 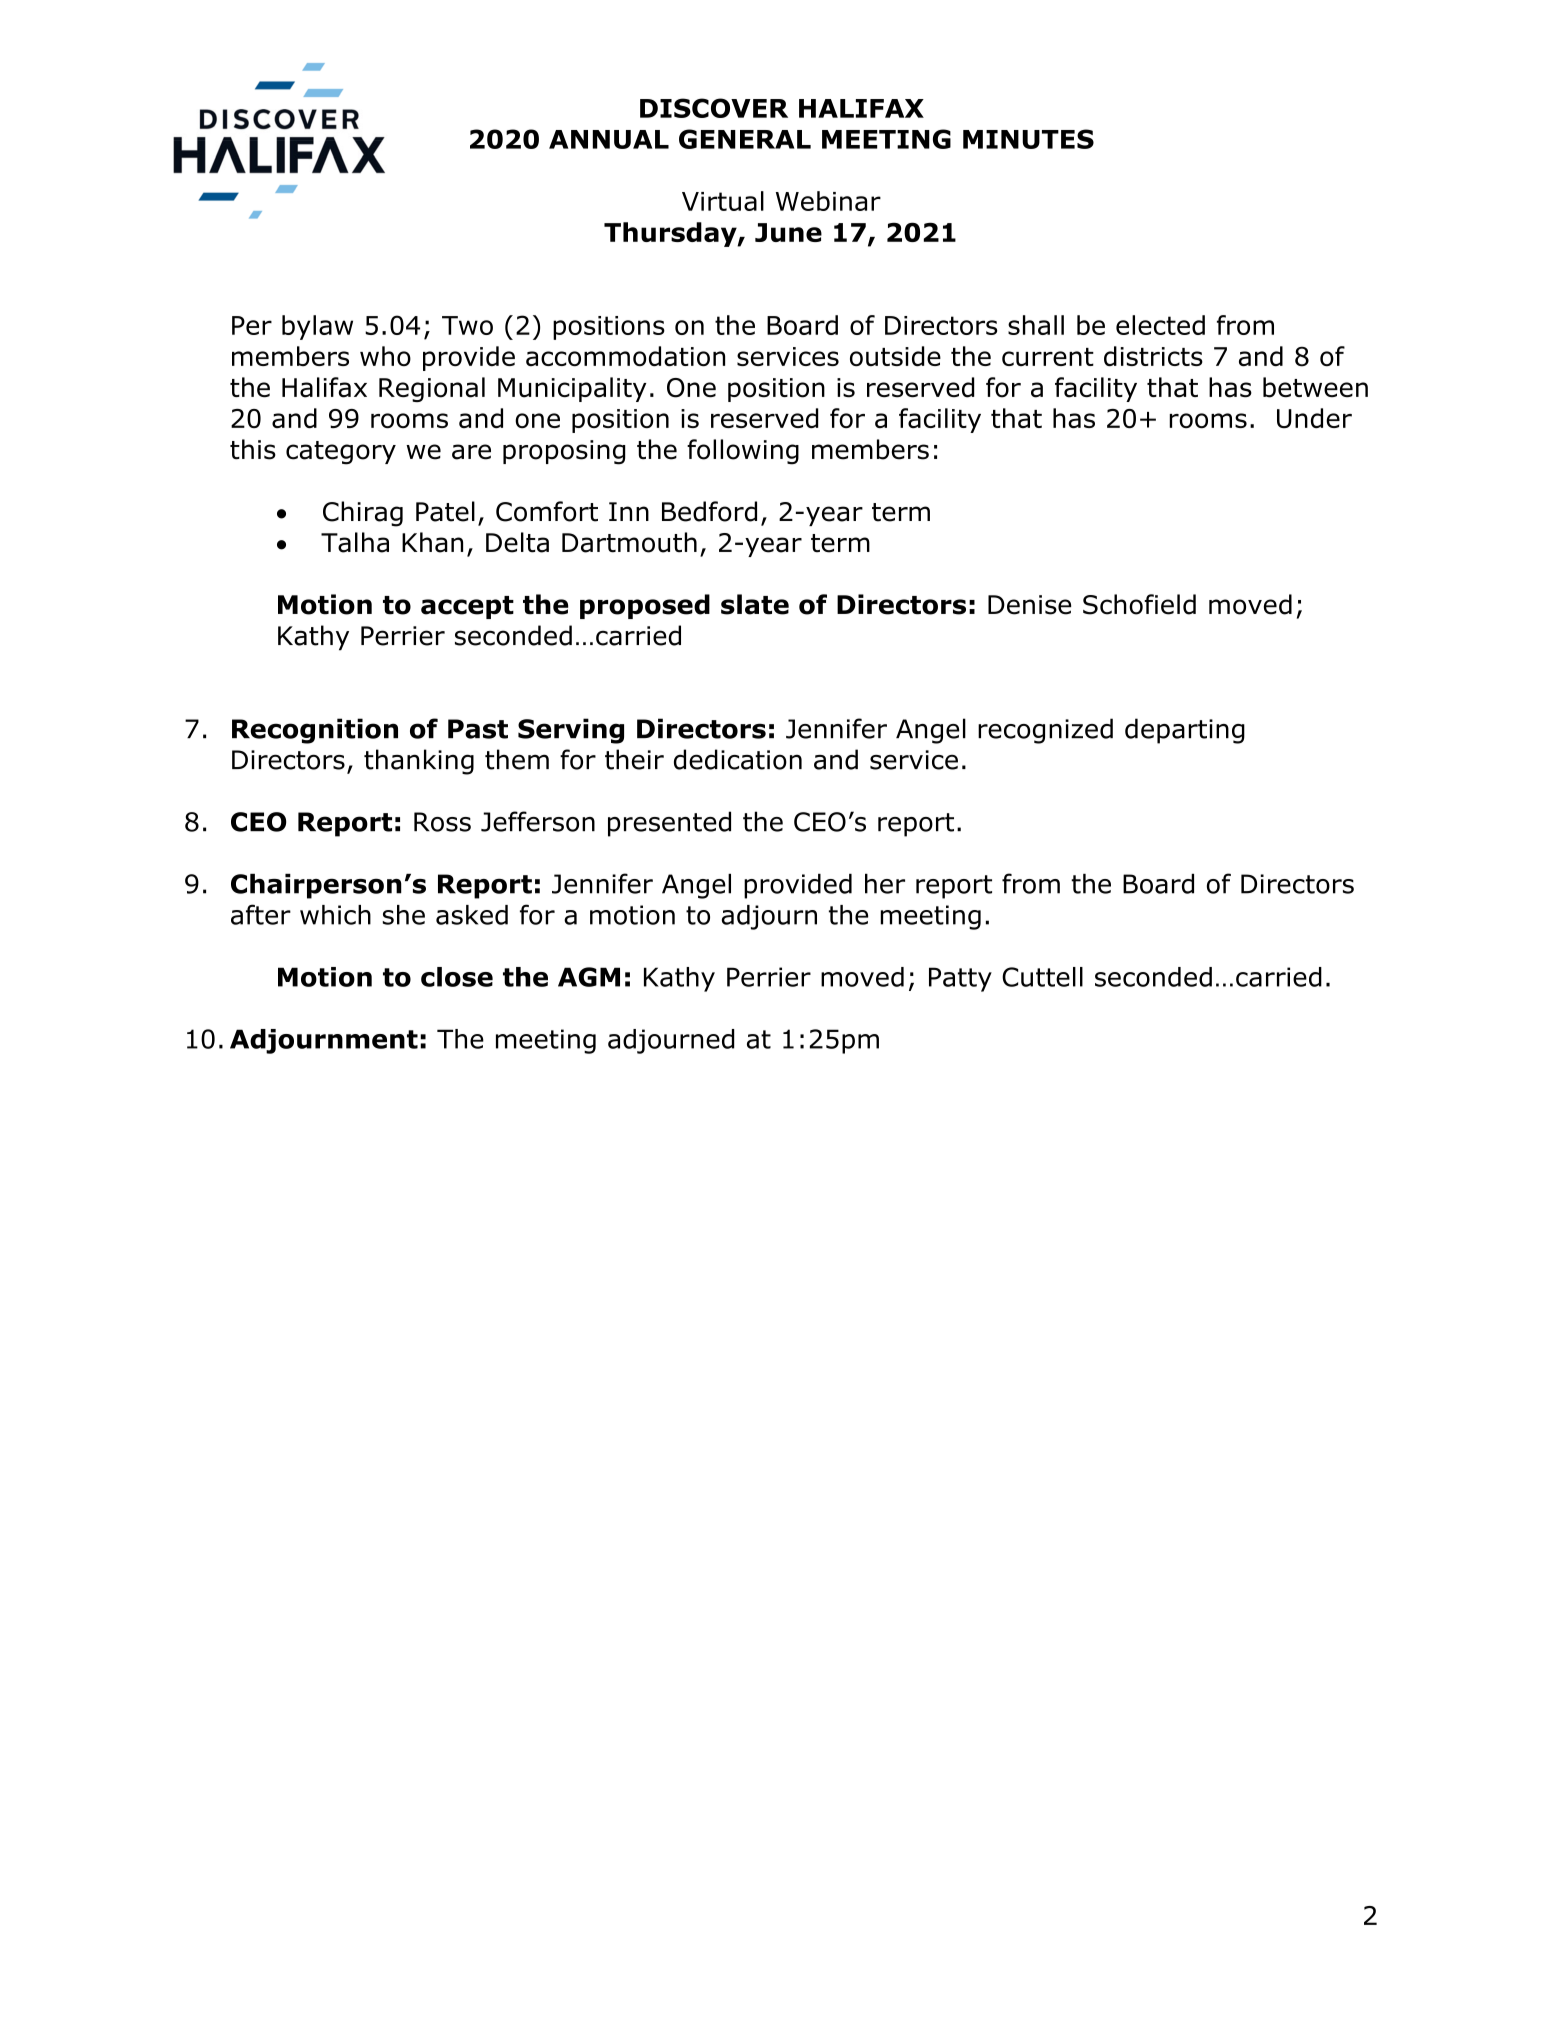 What do you see at coordinates (457, 977) in the image?
I see `close` at bounding box center [457, 977].
